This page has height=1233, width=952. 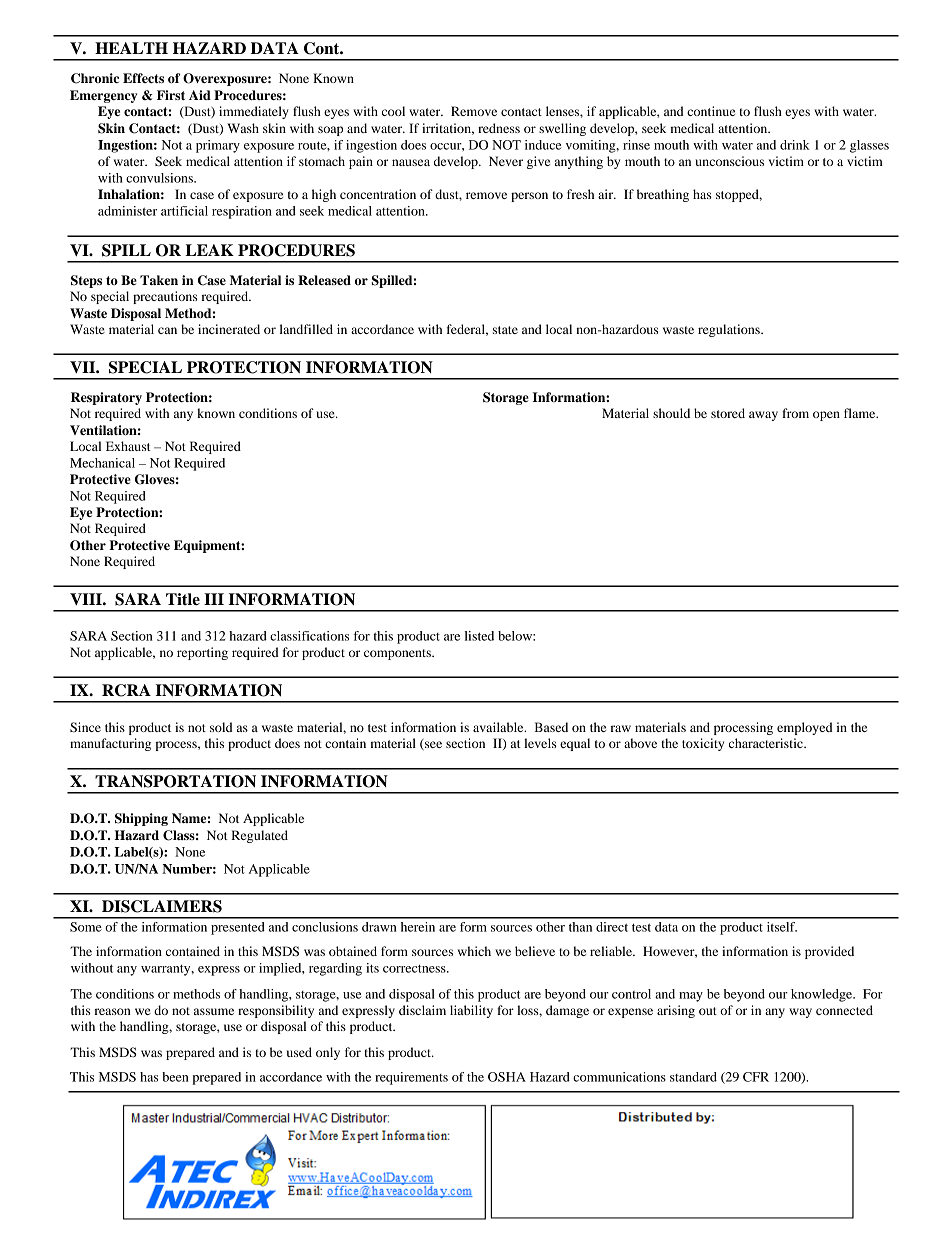 What do you see at coordinates (171, 95) in the page?
I see `First` at bounding box center [171, 95].
